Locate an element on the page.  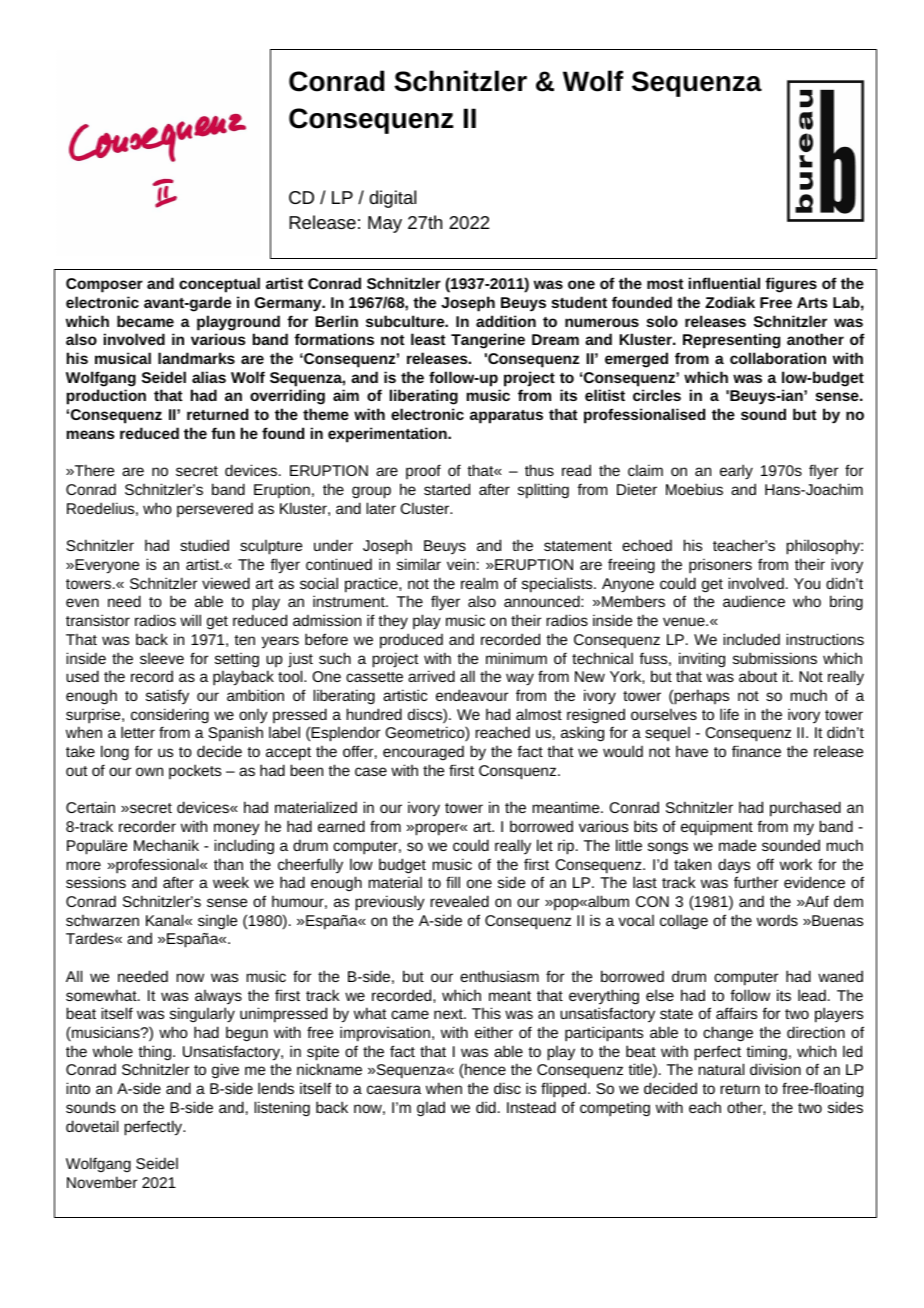
influential is located at coordinates (724, 283).
